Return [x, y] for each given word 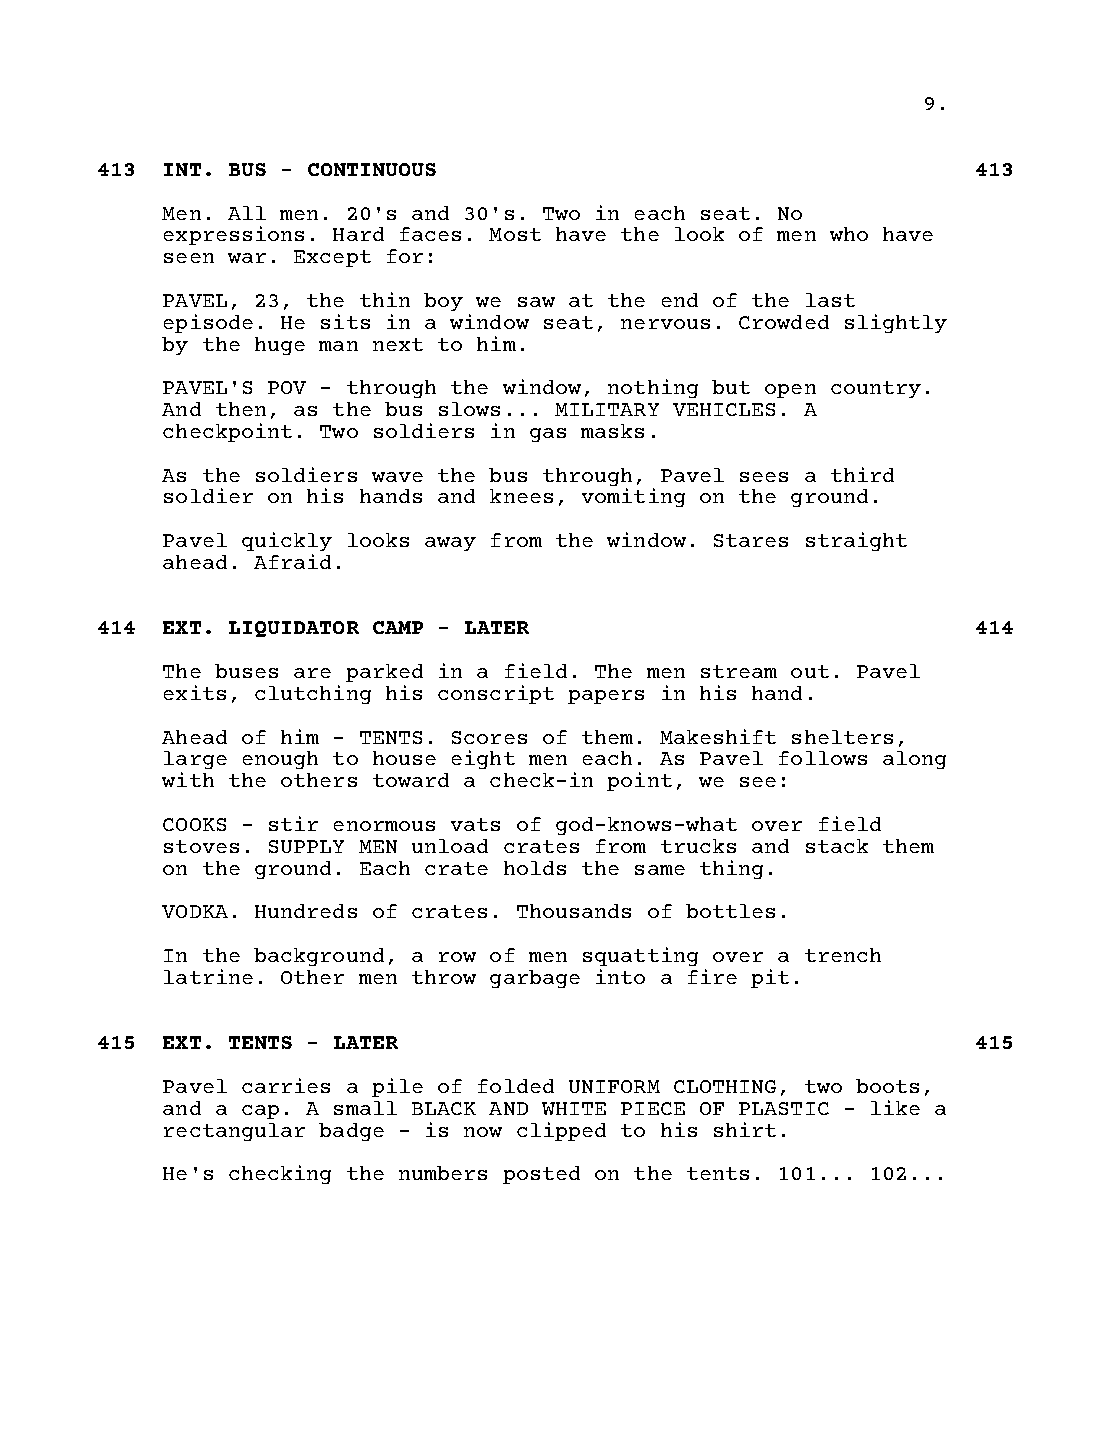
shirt [745, 1129]
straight [856, 541]
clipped [561, 1131]
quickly [287, 543]
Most [515, 234]
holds [535, 868]
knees [521, 496]
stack [837, 846]
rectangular [234, 1132]
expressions [234, 235]
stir [293, 823]
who [849, 234]
